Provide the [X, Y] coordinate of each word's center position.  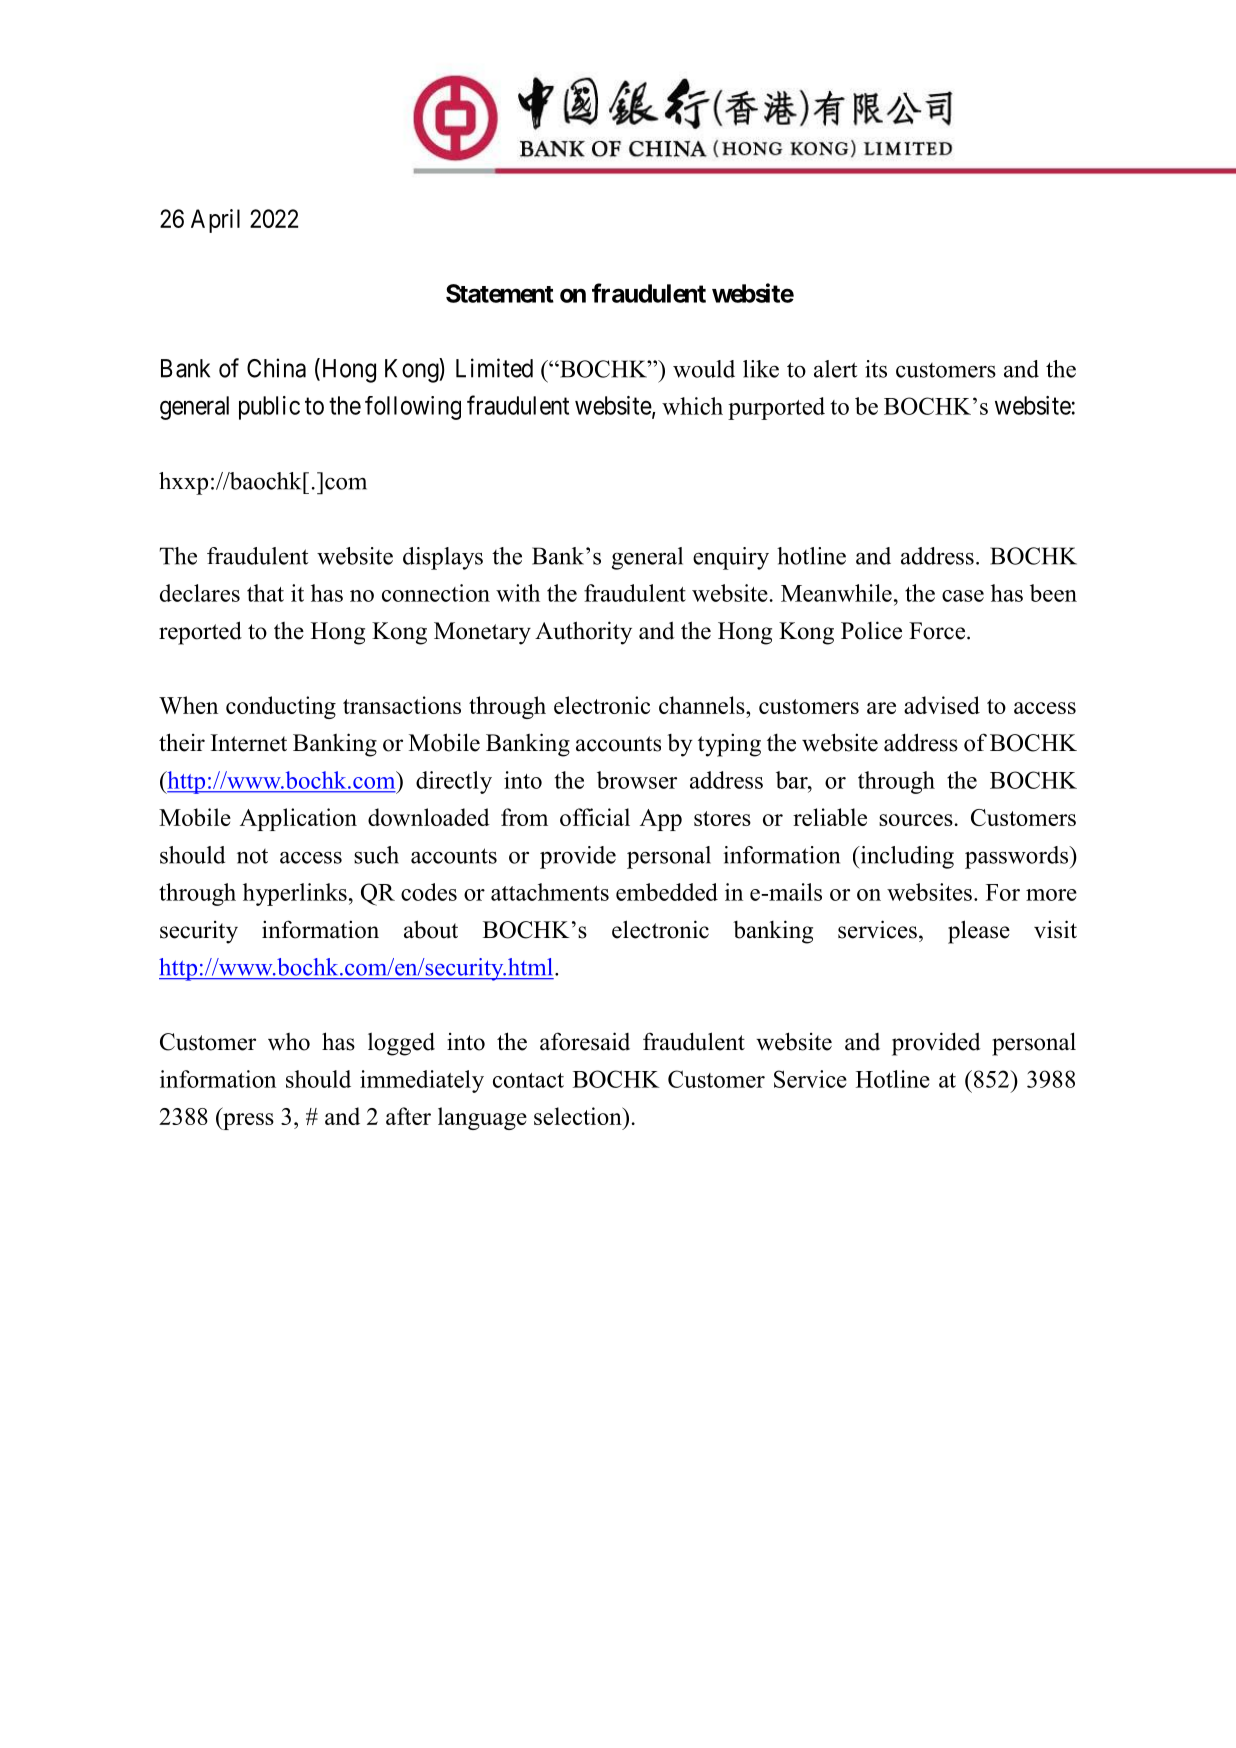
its [876, 369]
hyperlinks [295, 894]
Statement [500, 293]
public [269, 408]
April [215, 221]
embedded [667, 892]
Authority [583, 633]
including [906, 857]
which [692, 406]
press [247, 1121]
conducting [281, 707]
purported [776, 408]
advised [942, 705]
